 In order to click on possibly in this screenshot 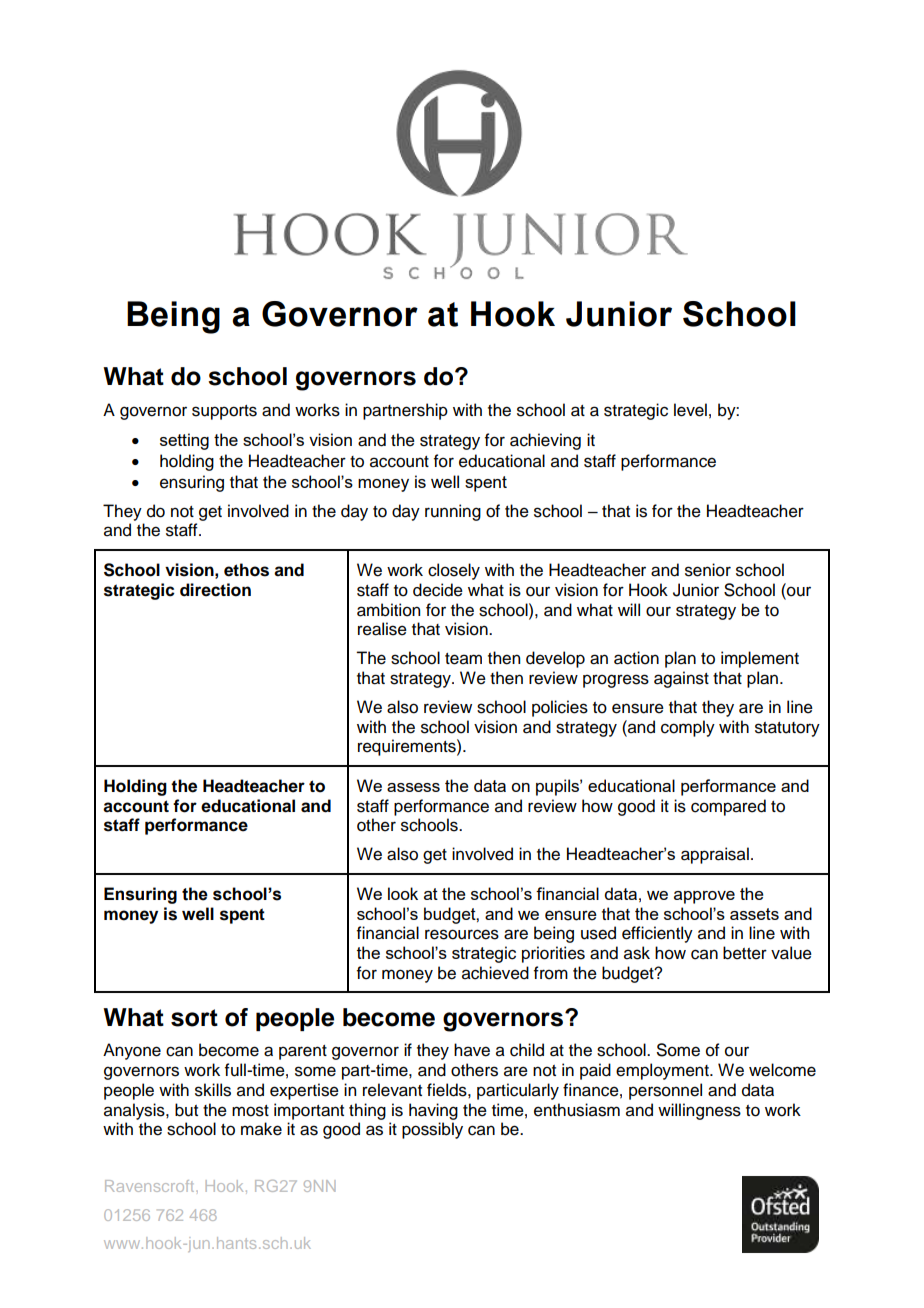, I will do `click(432, 1130)`.
